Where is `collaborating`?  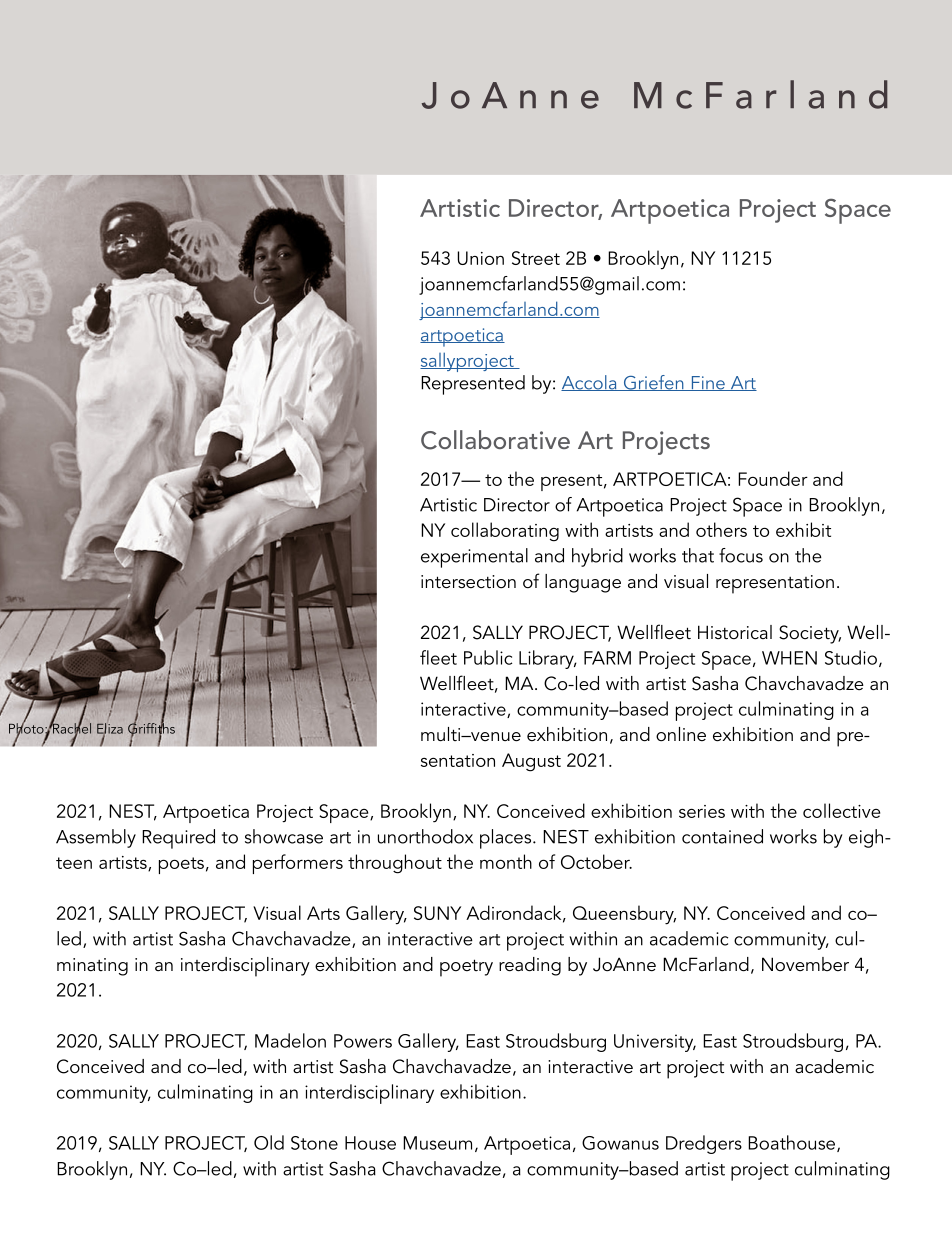 collaborating is located at coordinates (505, 532).
